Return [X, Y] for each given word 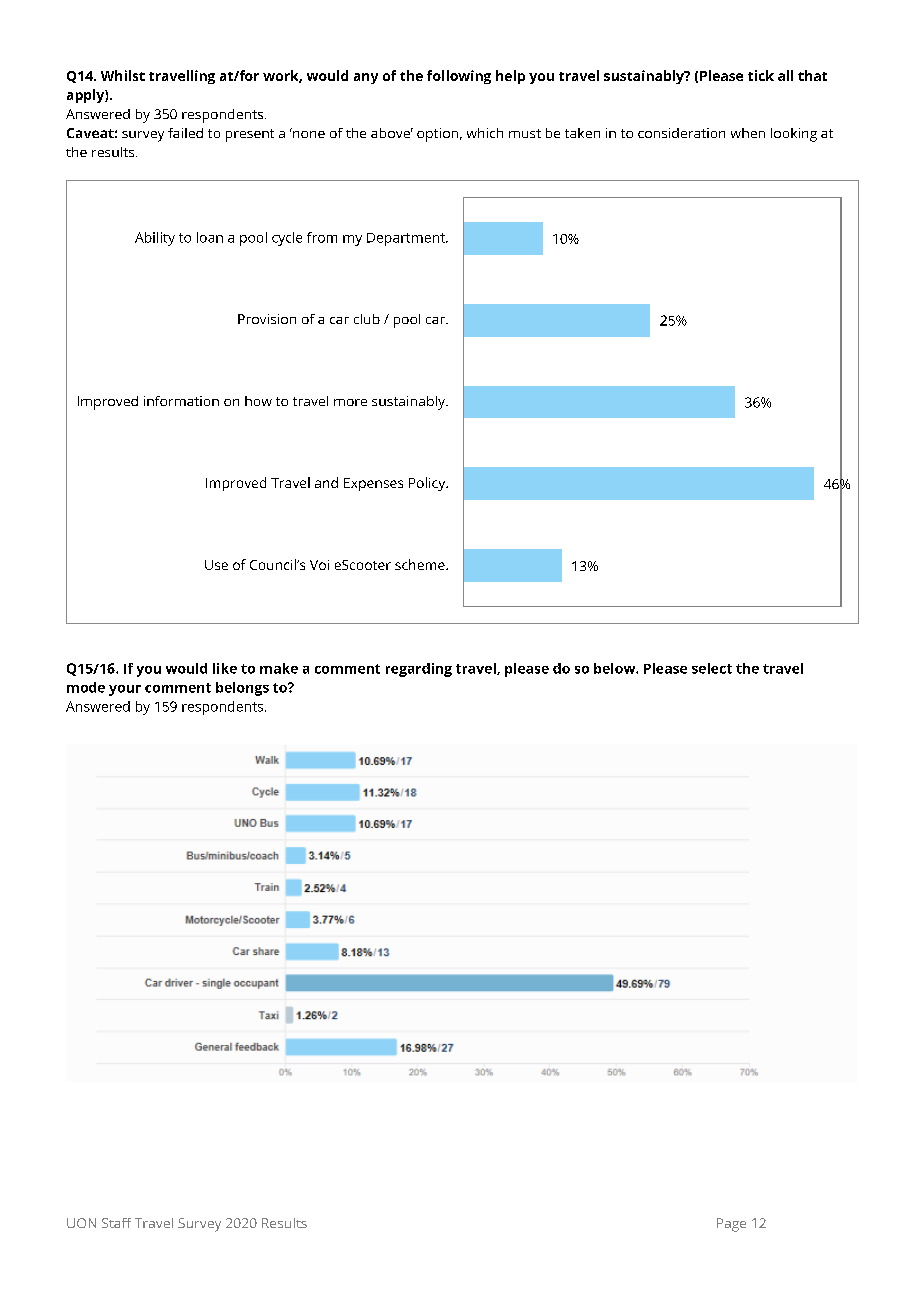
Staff [116, 1223]
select [712, 668]
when [748, 133]
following [459, 77]
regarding [419, 670]
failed [185, 133]
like [225, 668]
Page [731, 1225]
